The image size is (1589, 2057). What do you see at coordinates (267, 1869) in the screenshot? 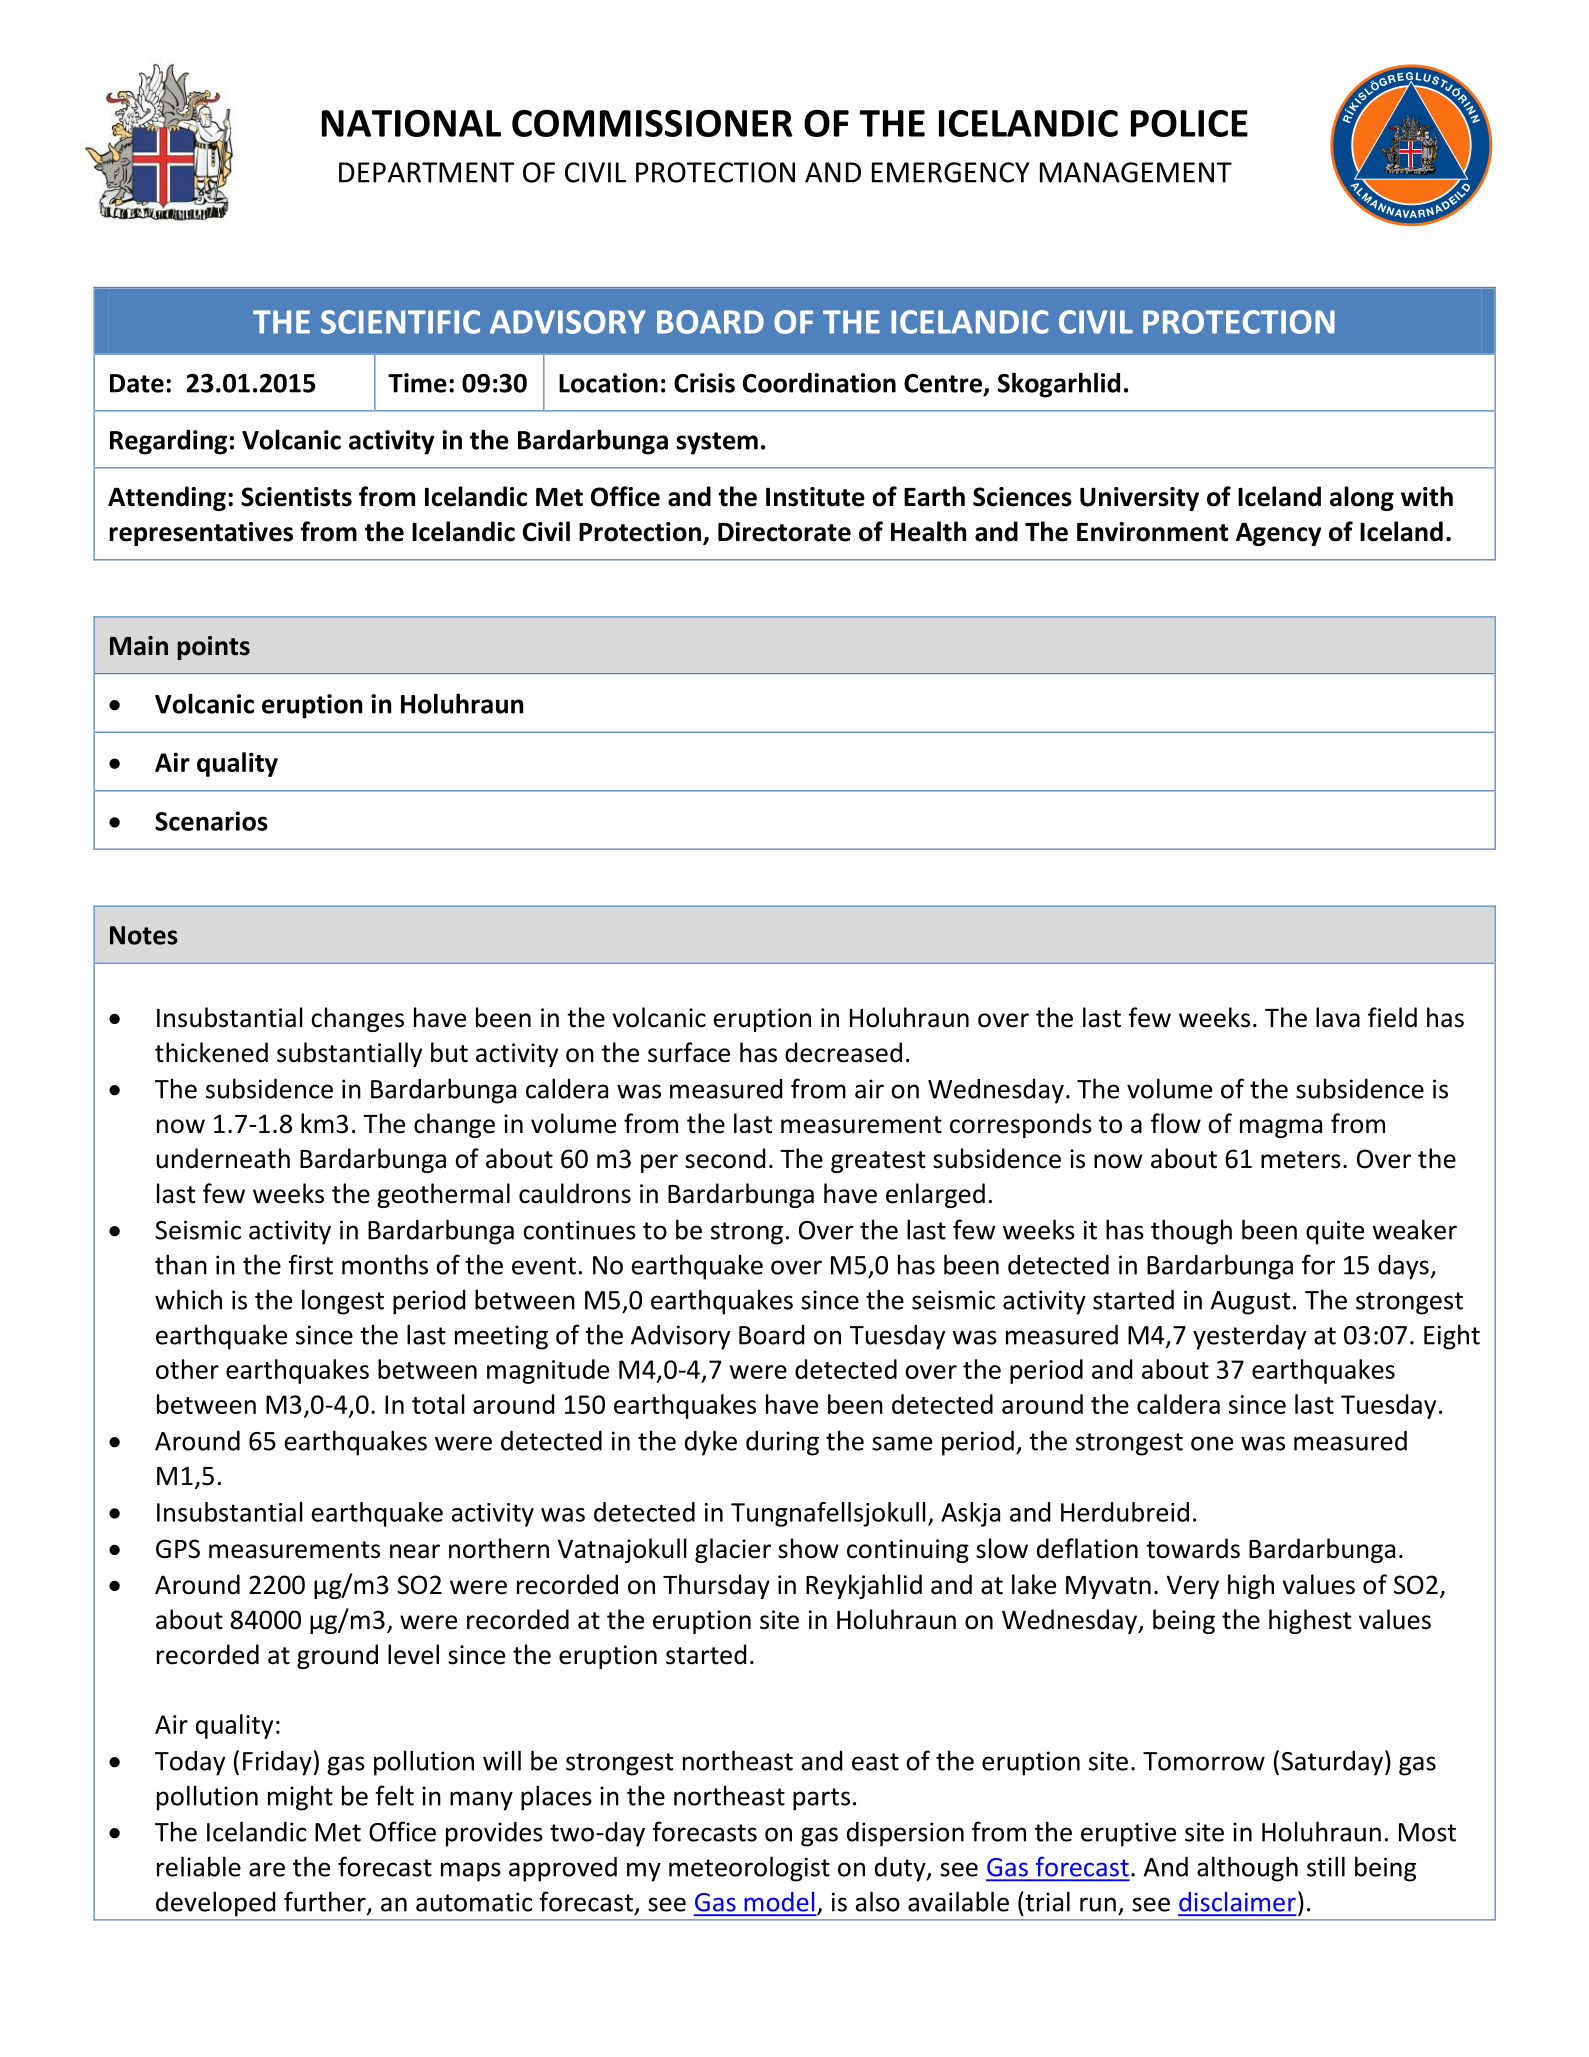
I see `are` at bounding box center [267, 1869].
